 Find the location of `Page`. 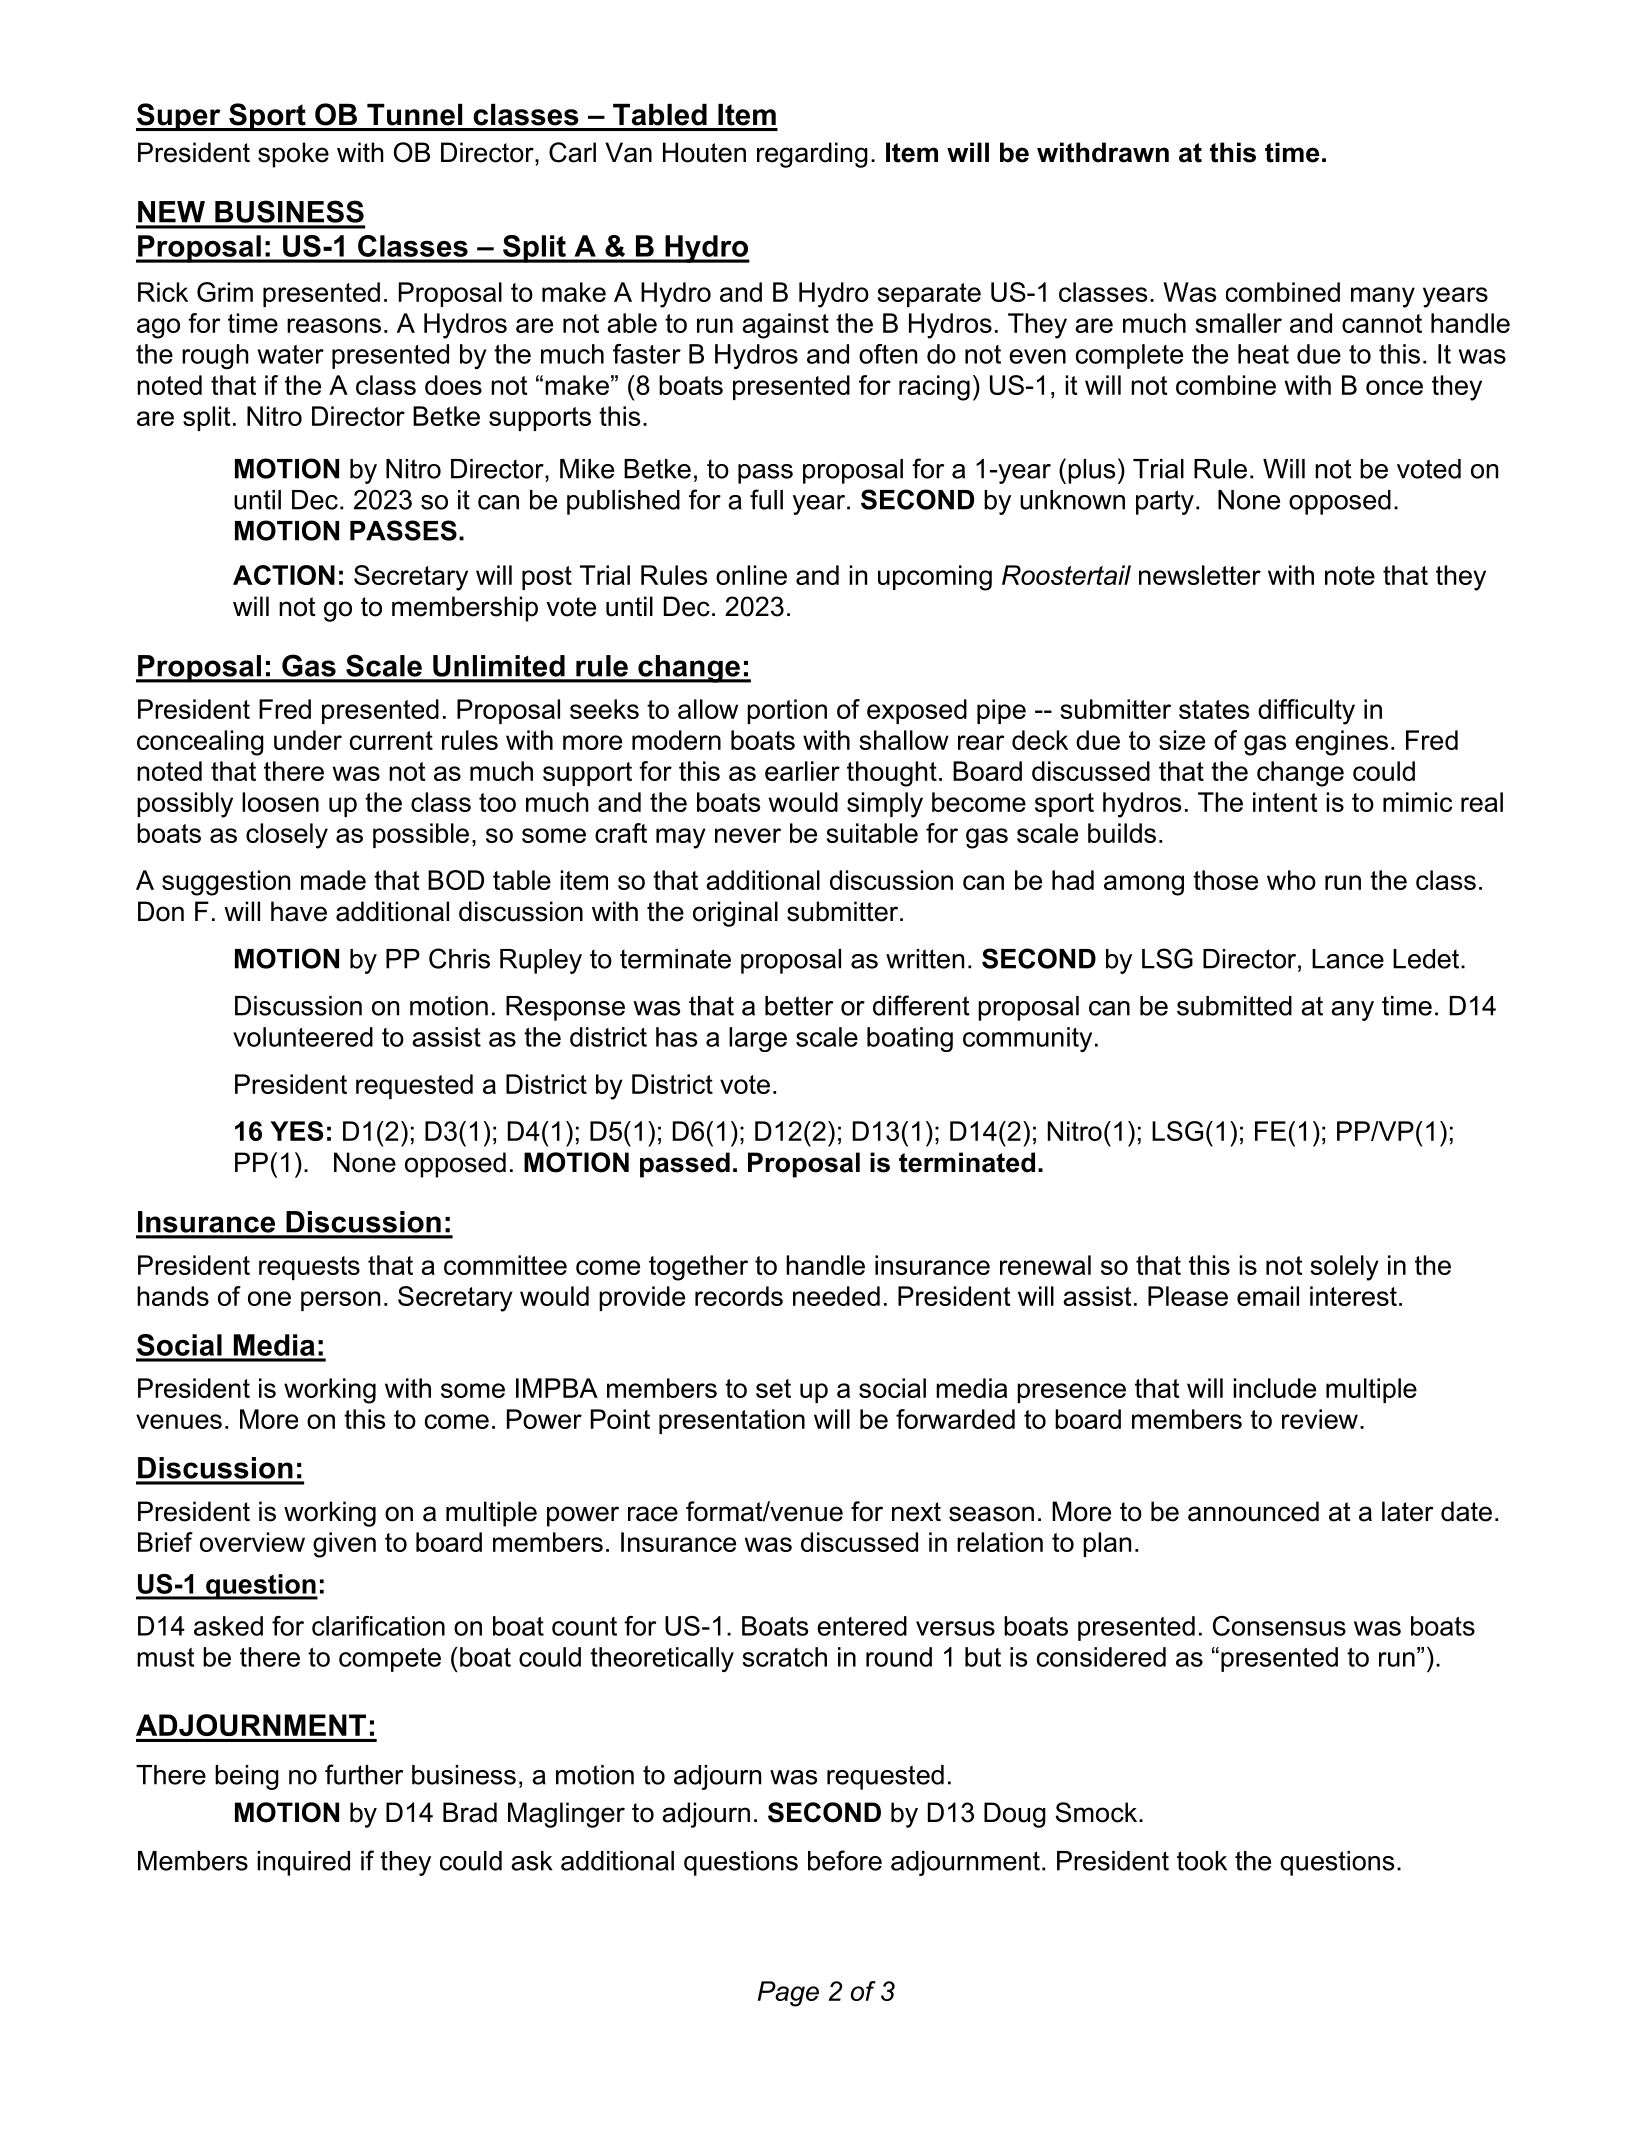

Page is located at coordinates (788, 1994).
